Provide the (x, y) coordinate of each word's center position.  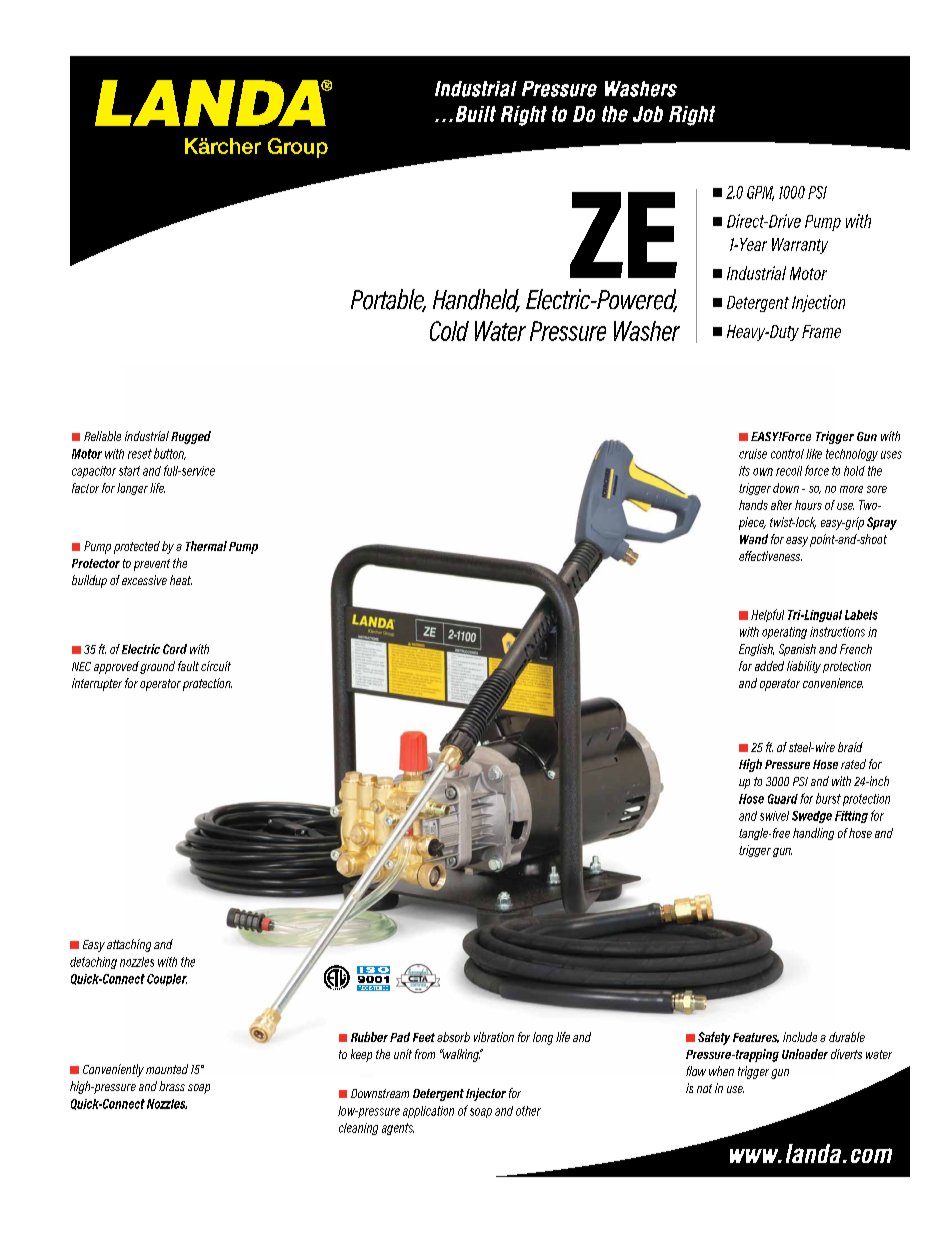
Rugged (191, 437)
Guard (783, 799)
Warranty (800, 246)
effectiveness (770, 556)
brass (172, 1086)
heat (181, 580)
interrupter (97, 684)
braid (850, 747)
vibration (494, 1037)
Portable (388, 300)
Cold (449, 331)
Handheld (476, 300)
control (787, 454)
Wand (754, 539)
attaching (129, 945)
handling (813, 834)
